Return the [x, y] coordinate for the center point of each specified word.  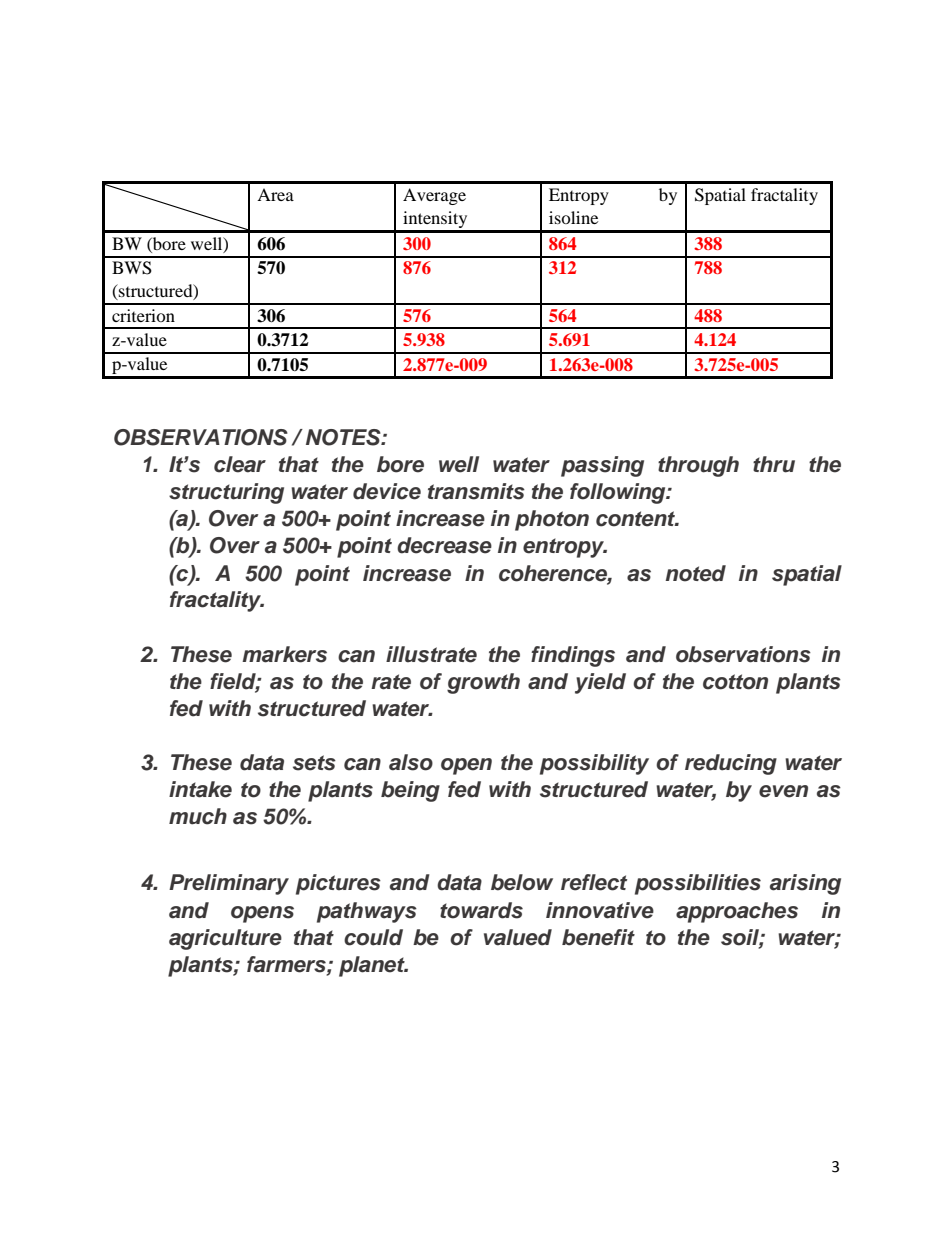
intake [200, 789]
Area [275, 194]
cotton [735, 682]
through [698, 466]
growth [483, 683]
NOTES [344, 437]
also [411, 762]
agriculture [225, 939]
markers [284, 654]
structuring [226, 493]
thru [774, 464]
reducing [731, 764]
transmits [476, 491]
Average [434, 196]
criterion [143, 315]
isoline [573, 217]
